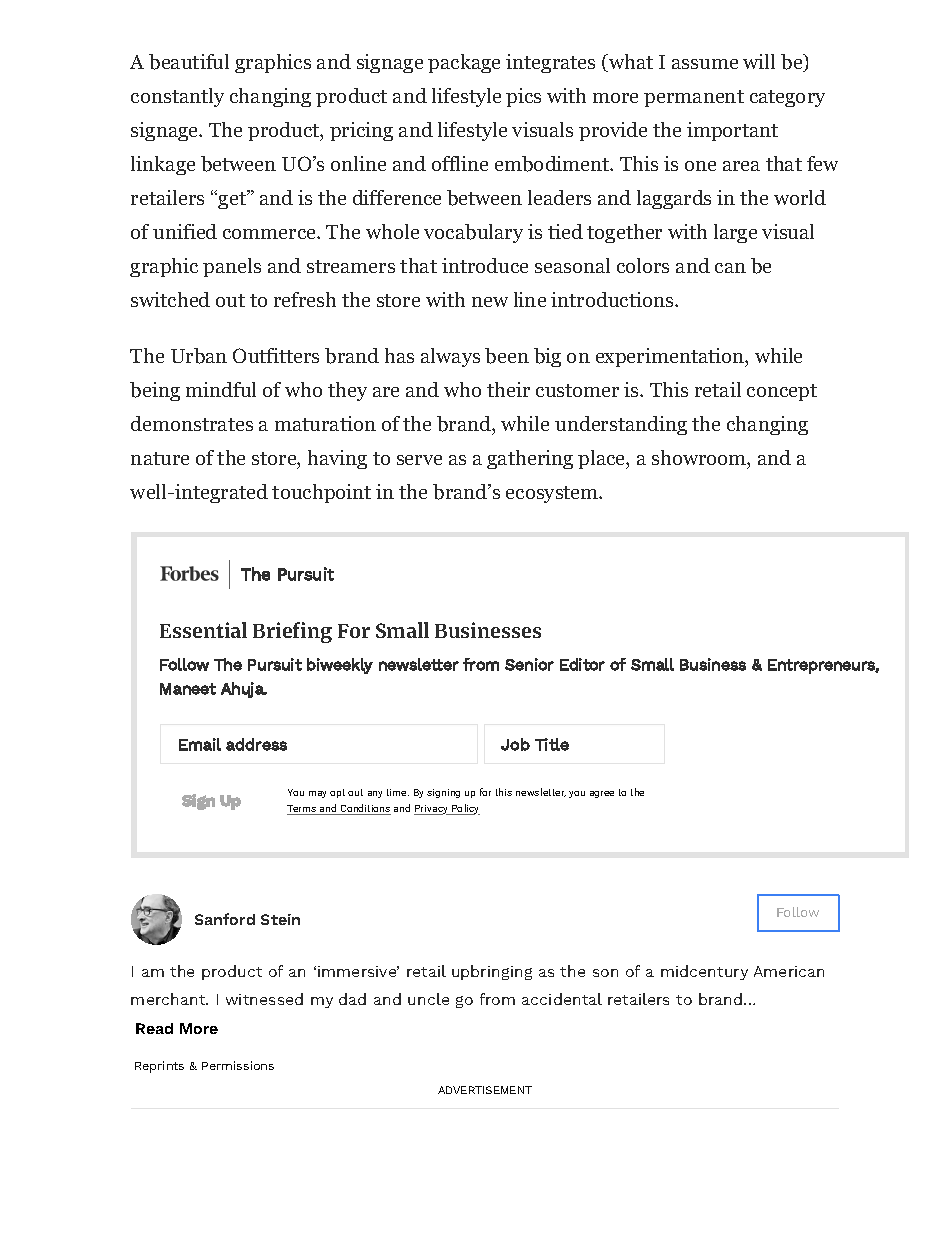 The image size is (952, 1233). I want to click on pics, so click(523, 97).
